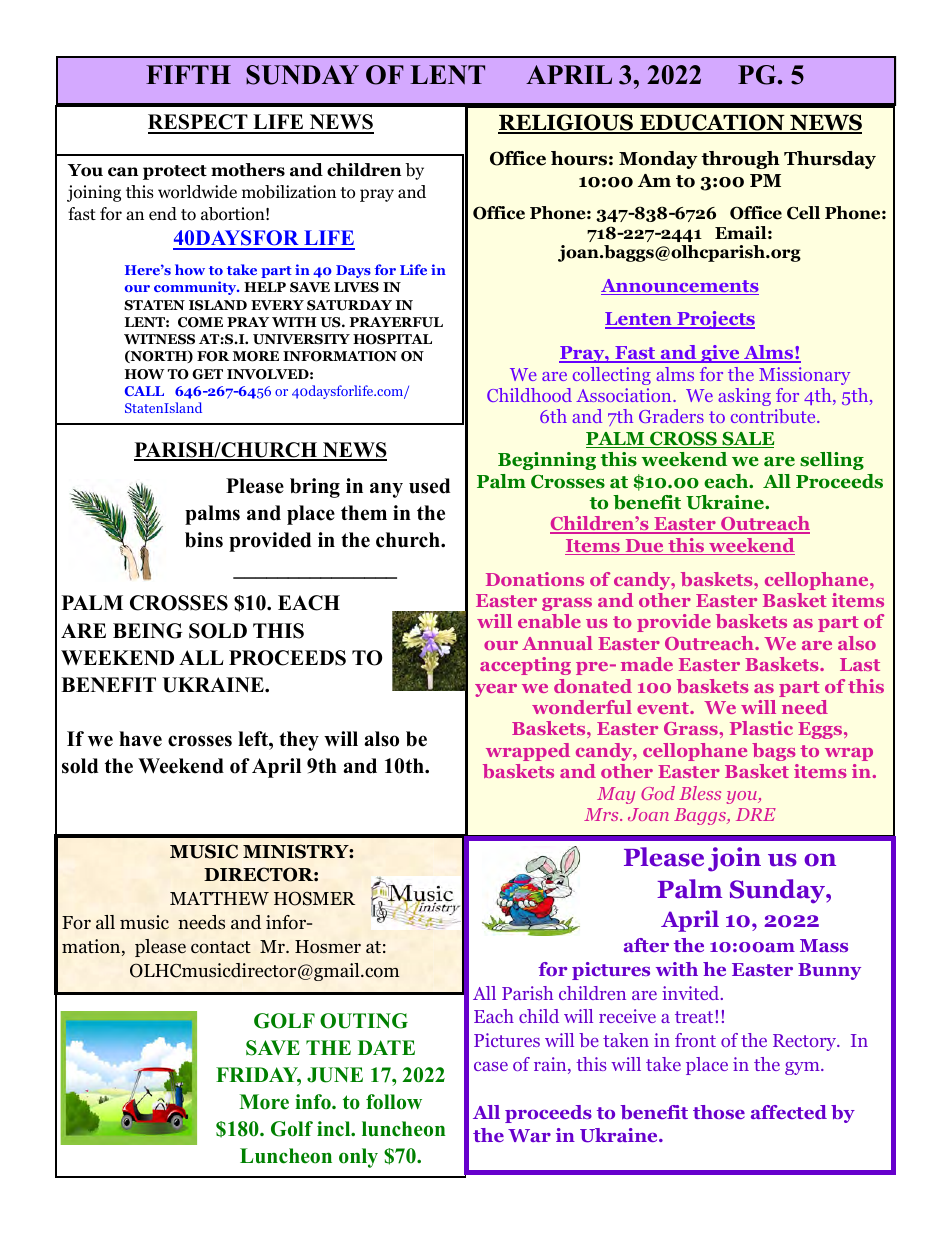 The image size is (952, 1233). What do you see at coordinates (774, 752) in the screenshot?
I see `bags` at bounding box center [774, 752].
